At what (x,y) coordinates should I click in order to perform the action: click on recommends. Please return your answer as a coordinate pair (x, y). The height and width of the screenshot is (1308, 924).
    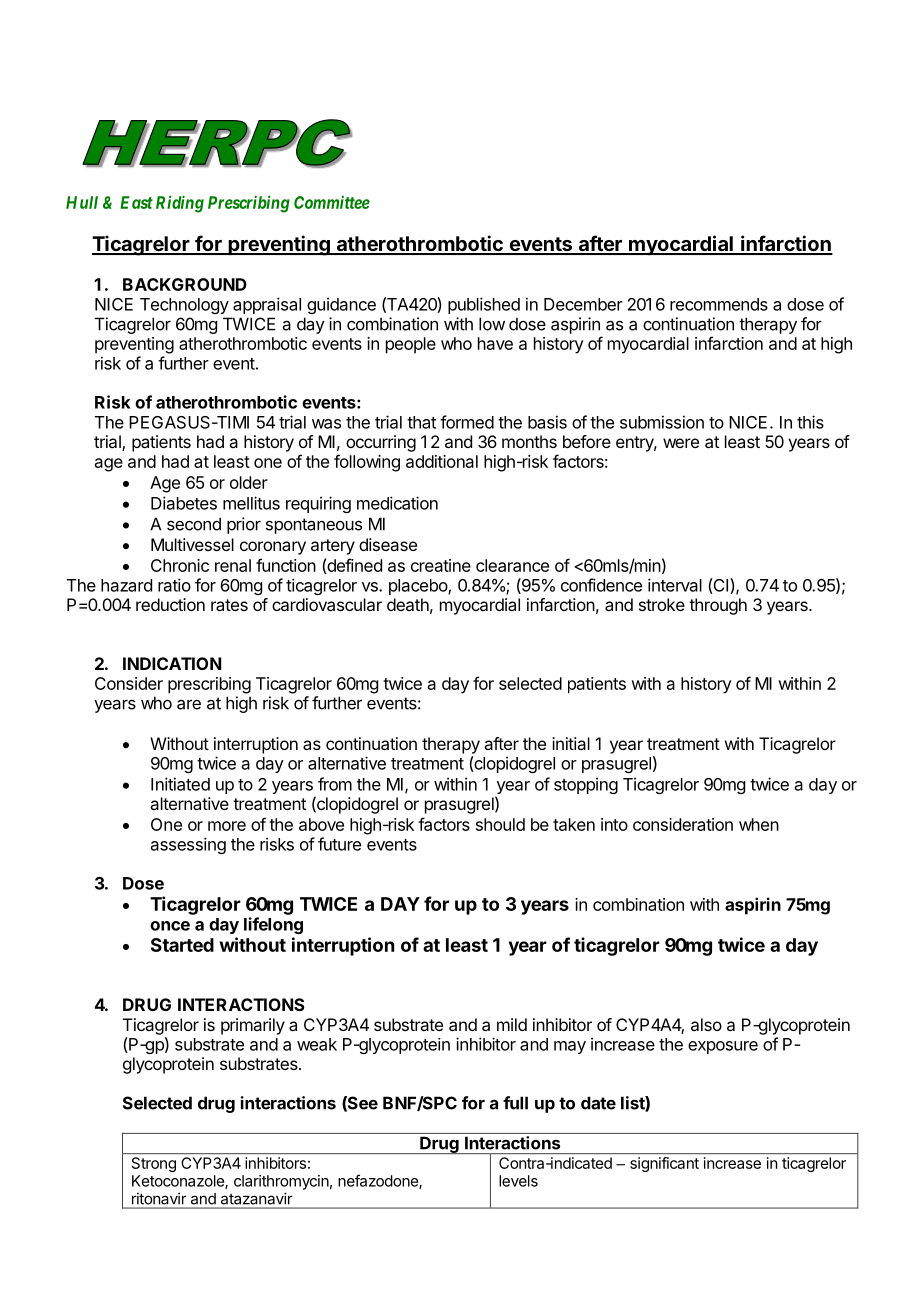
    Looking at the image, I should click on (719, 304).
